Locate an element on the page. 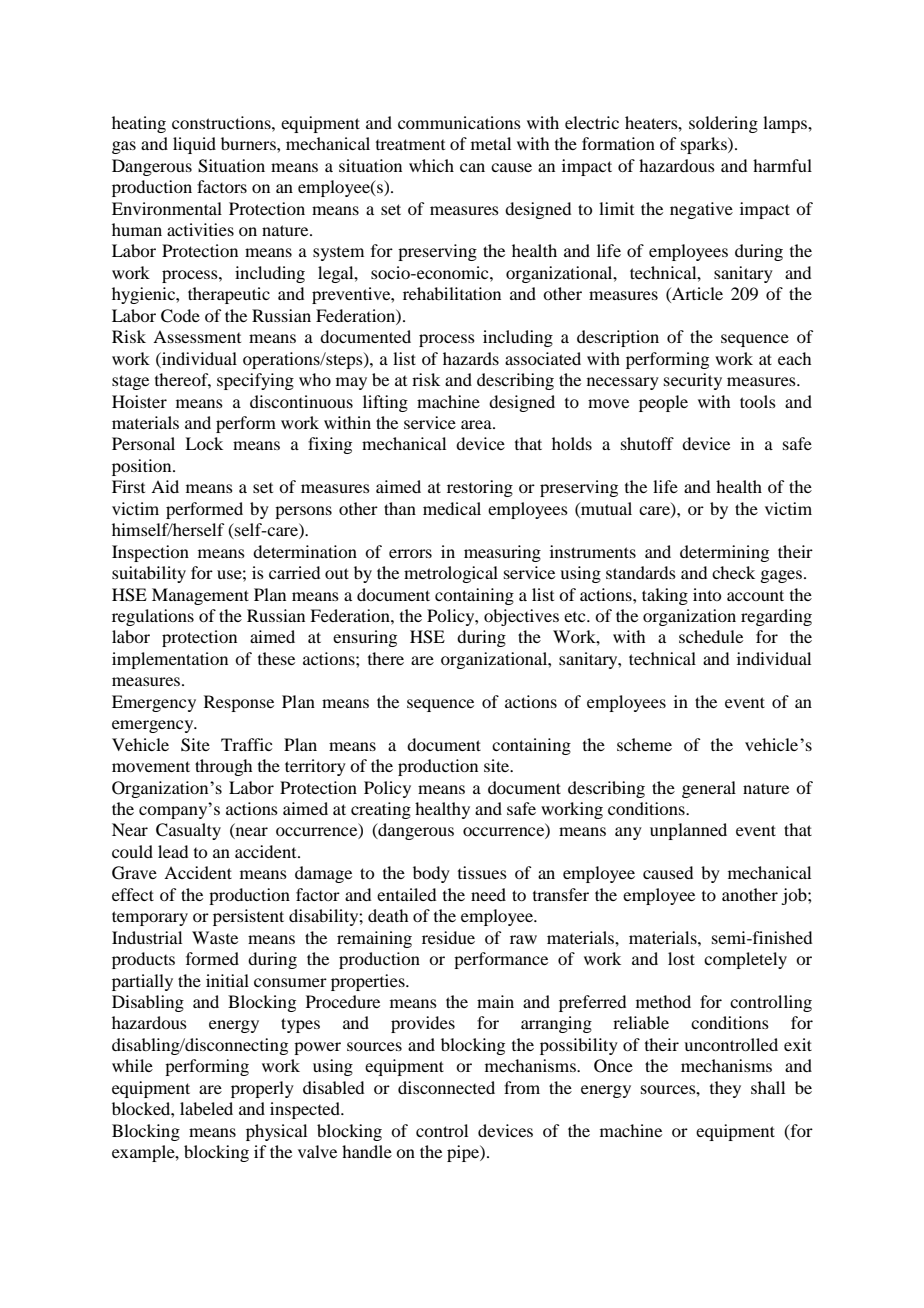 This image has width=924, height=1308. hazards is located at coordinates (471, 358).
